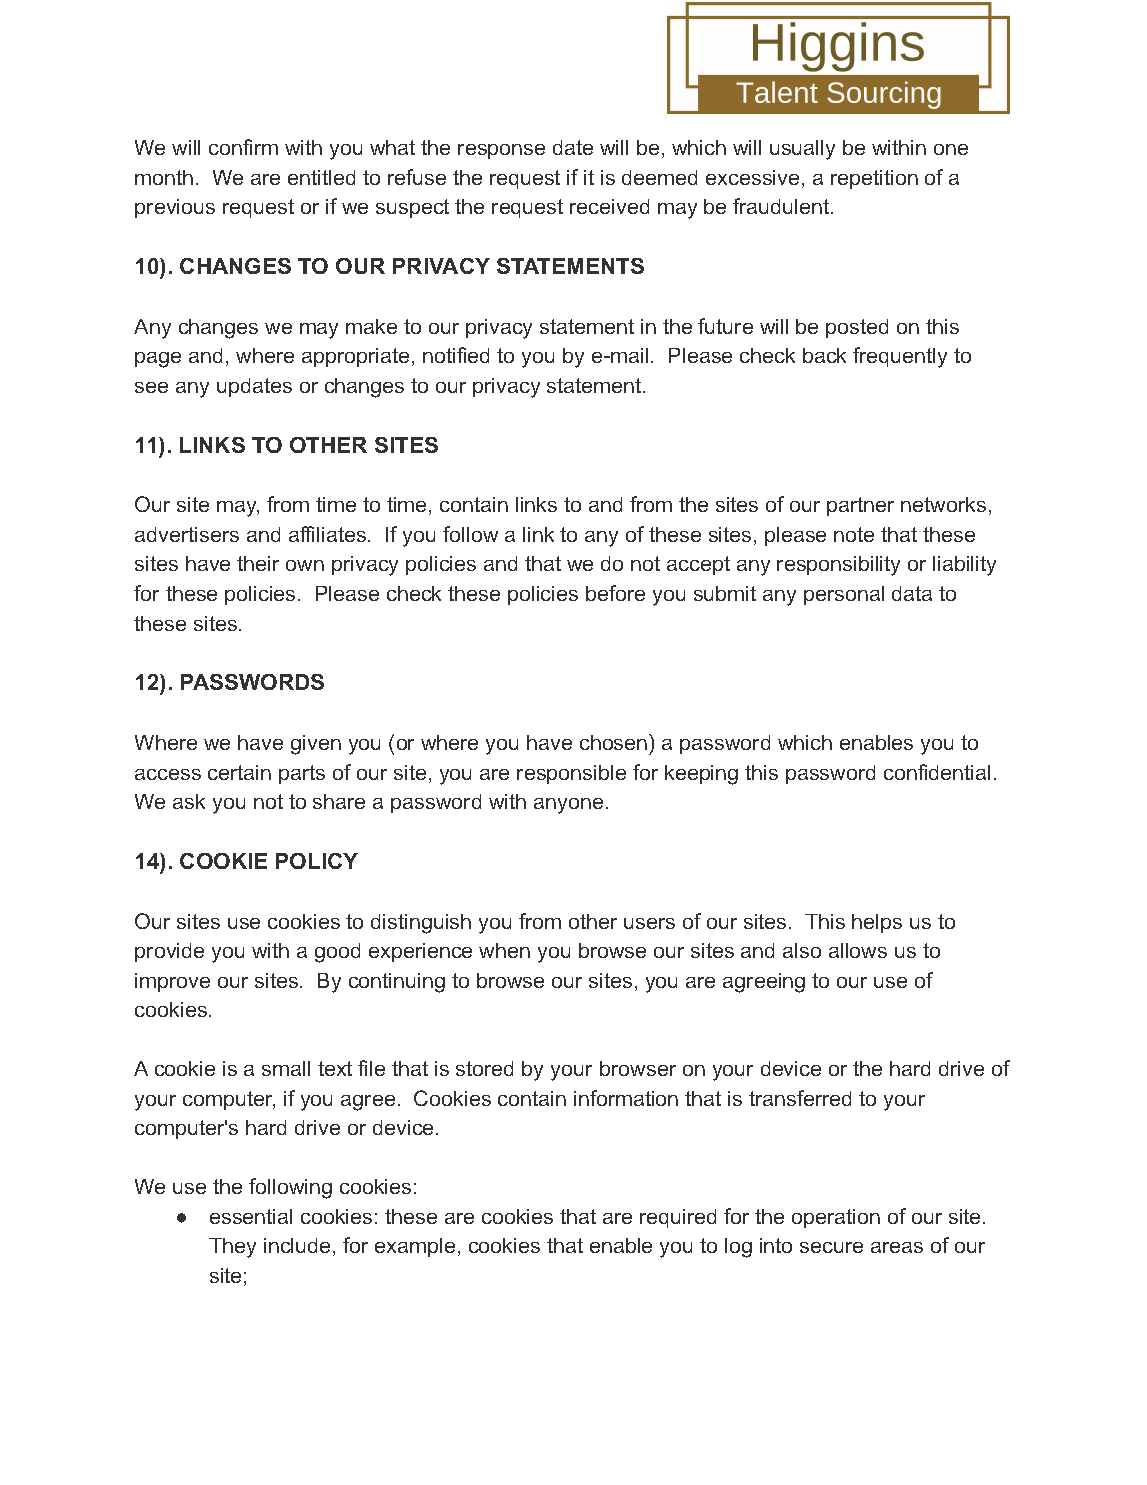 The width and height of the screenshot is (1147, 1485). I want to click on POLICY, so click(317, 861).
